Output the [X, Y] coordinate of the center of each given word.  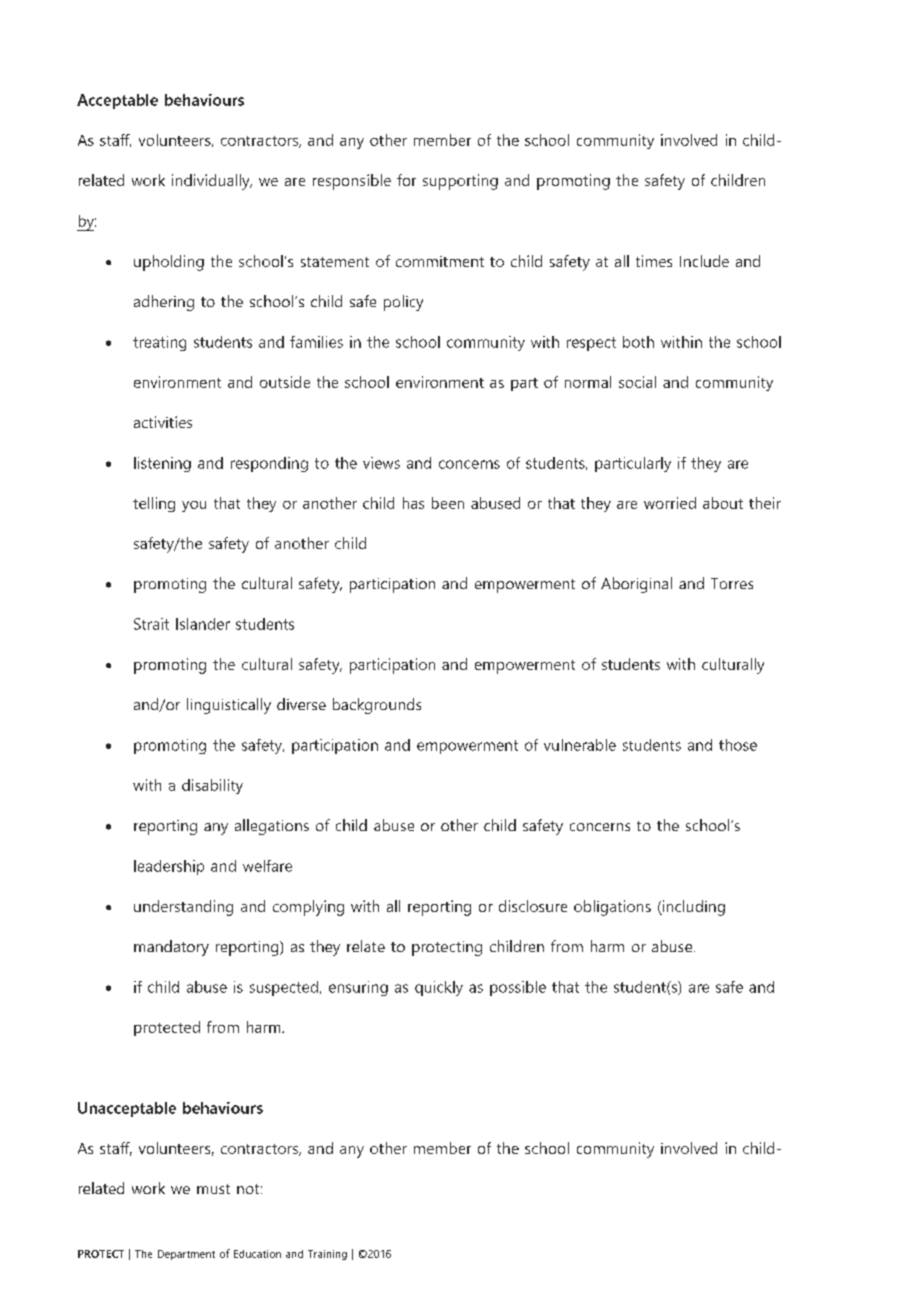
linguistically [229, 706]
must [213, 1189]
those [738, 745]
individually [212, 182]
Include [704, 261]
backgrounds [377, 706]
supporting [460, 182]
